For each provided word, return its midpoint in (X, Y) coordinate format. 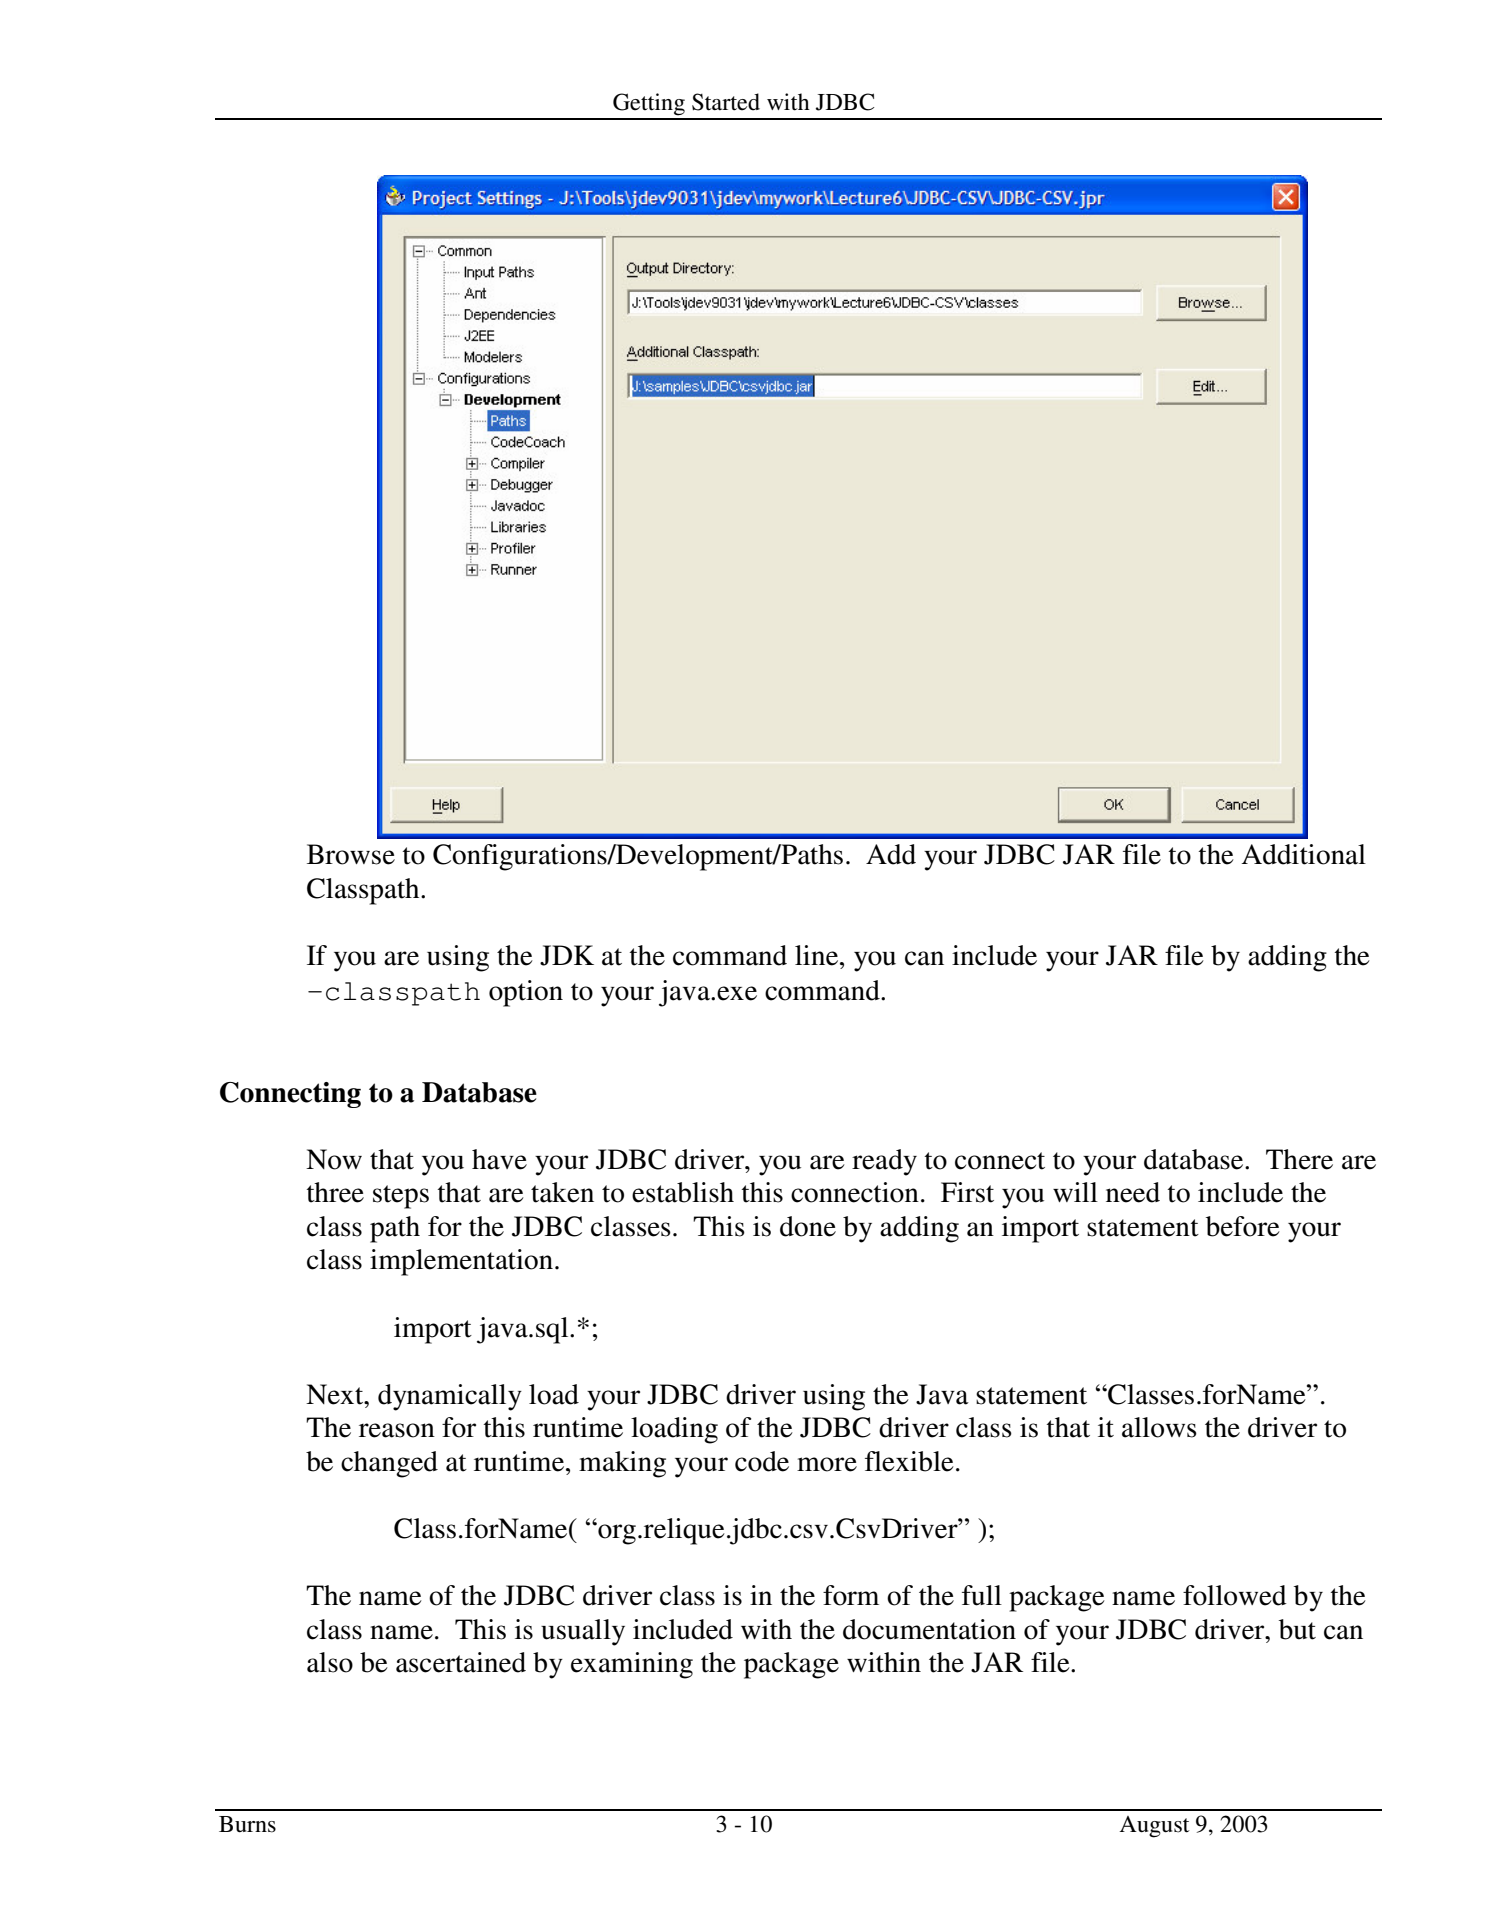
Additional (1303, 854)
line (818, 955)
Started (726, 102)
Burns (247, 1824)
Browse (351, 854)
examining (632, 1665)
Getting (649, 104)
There (1299, 1159)
